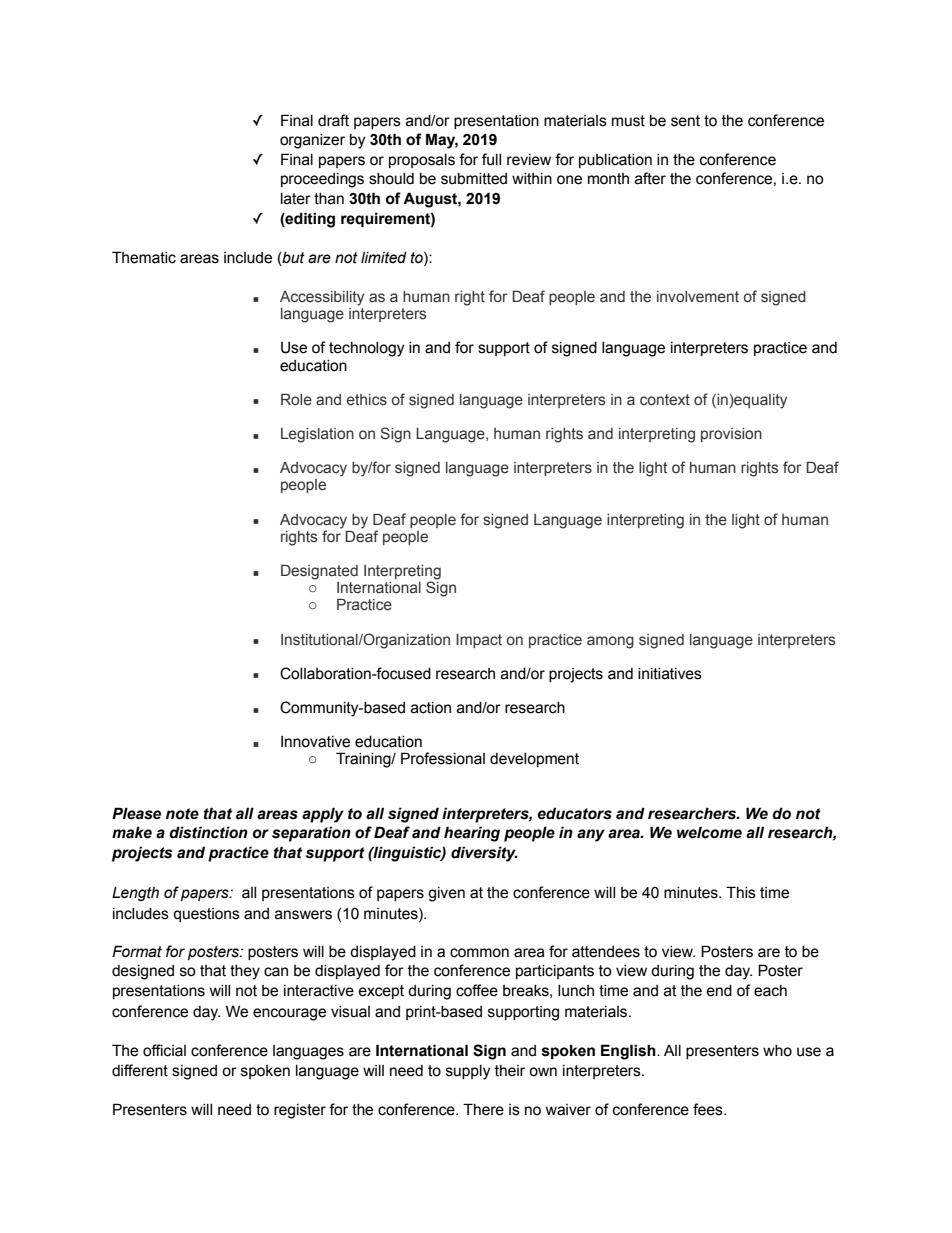 Image resolution: width=952 pixels, height=1233 pixels. Describe the element at coordinates (367, 400) in the screenshot. I see `ethics` at that location.
